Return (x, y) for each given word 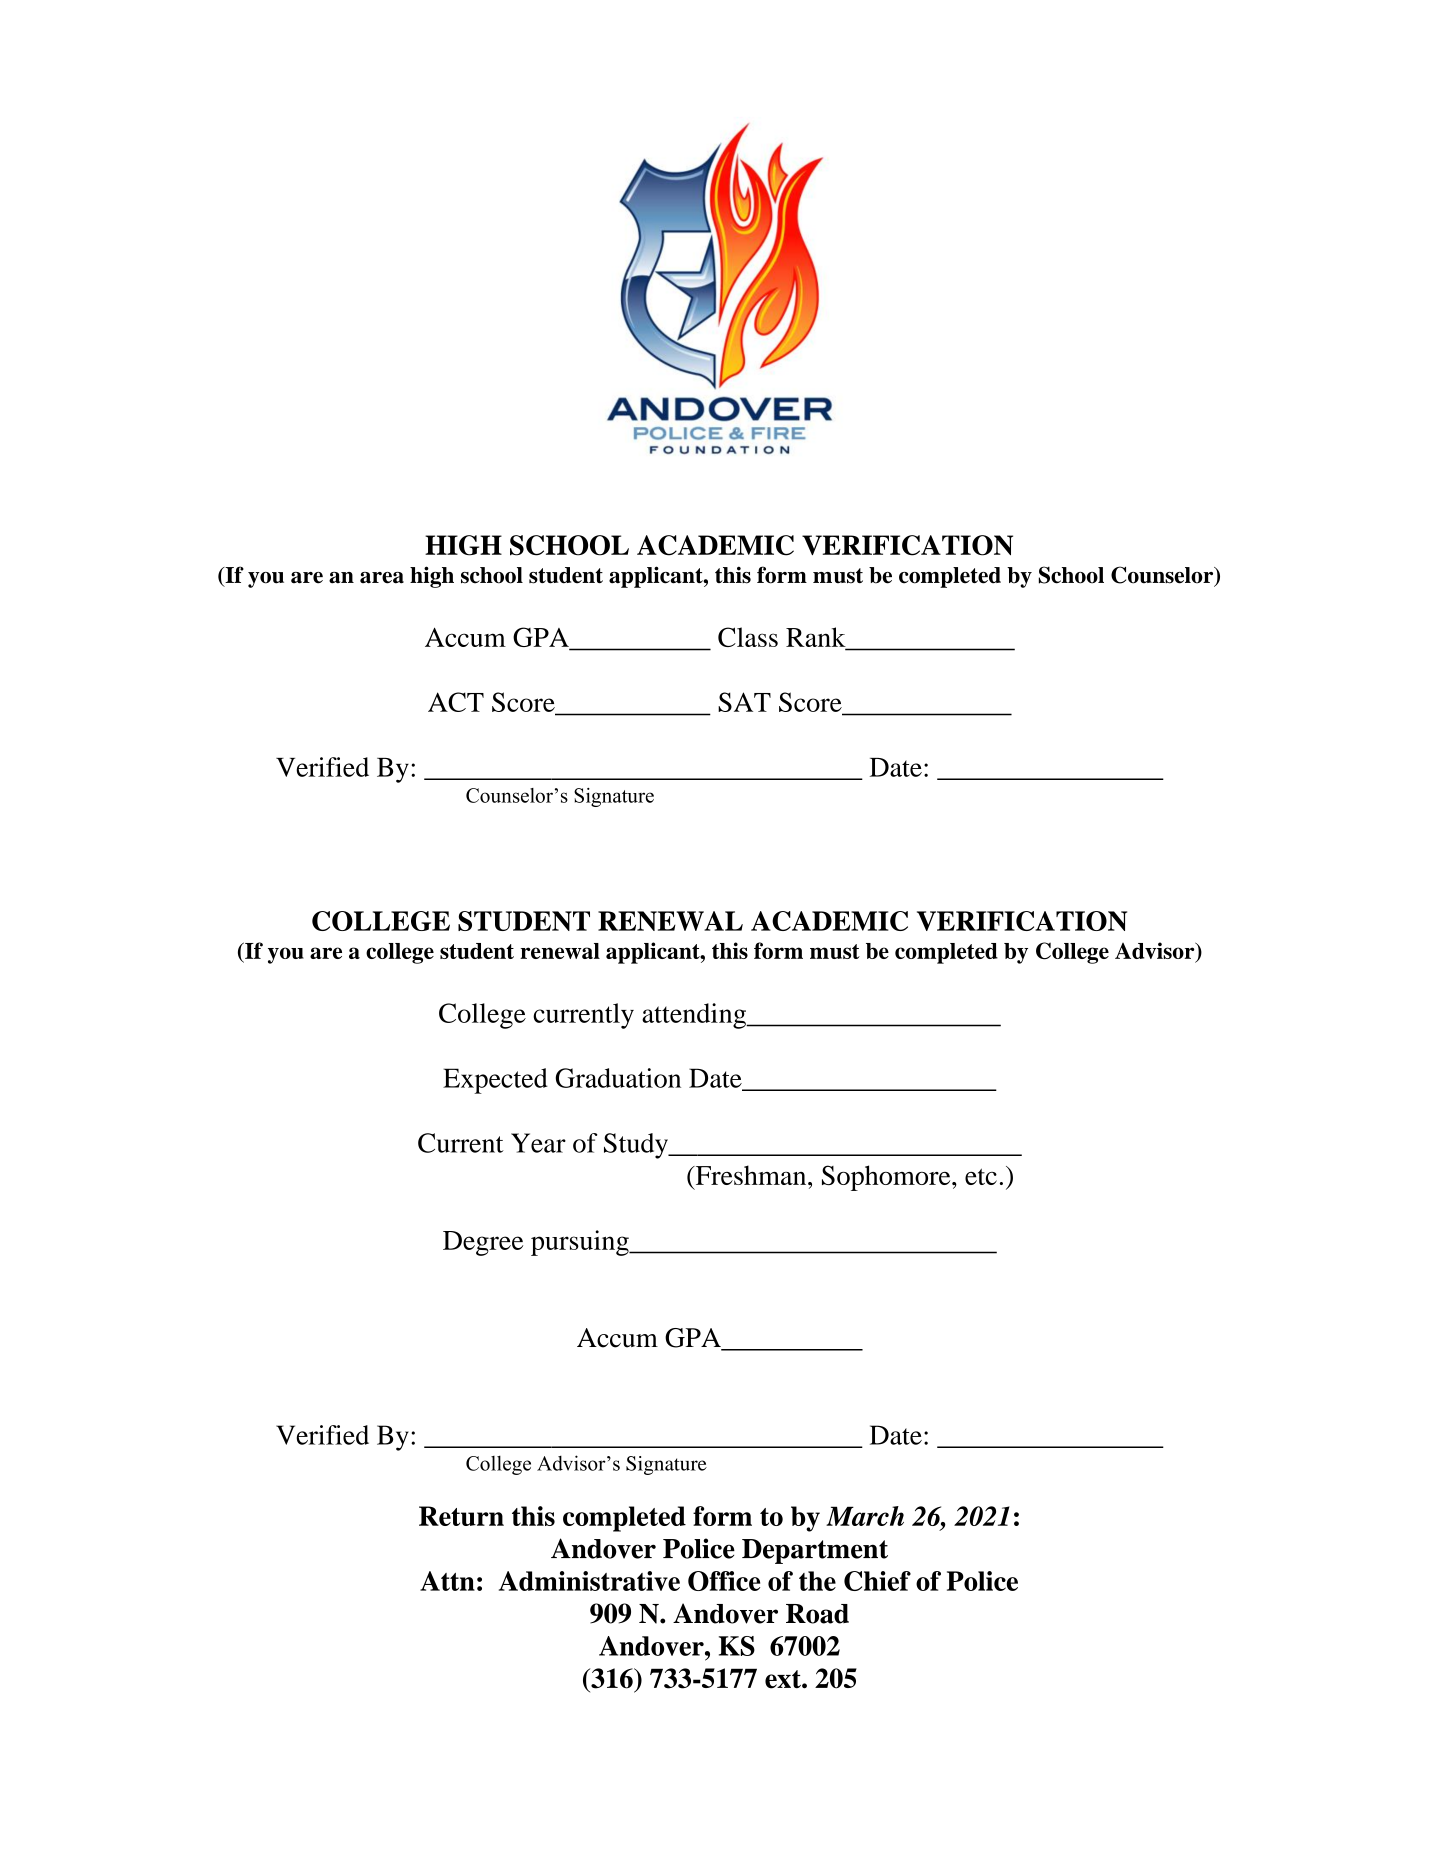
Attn (447, 1581)
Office (724, 1581)
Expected (495, 1081)
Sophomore (887, 1178)
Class (748, 637)
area (382, 578)
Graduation (618, 1078)
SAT (744, 702)
